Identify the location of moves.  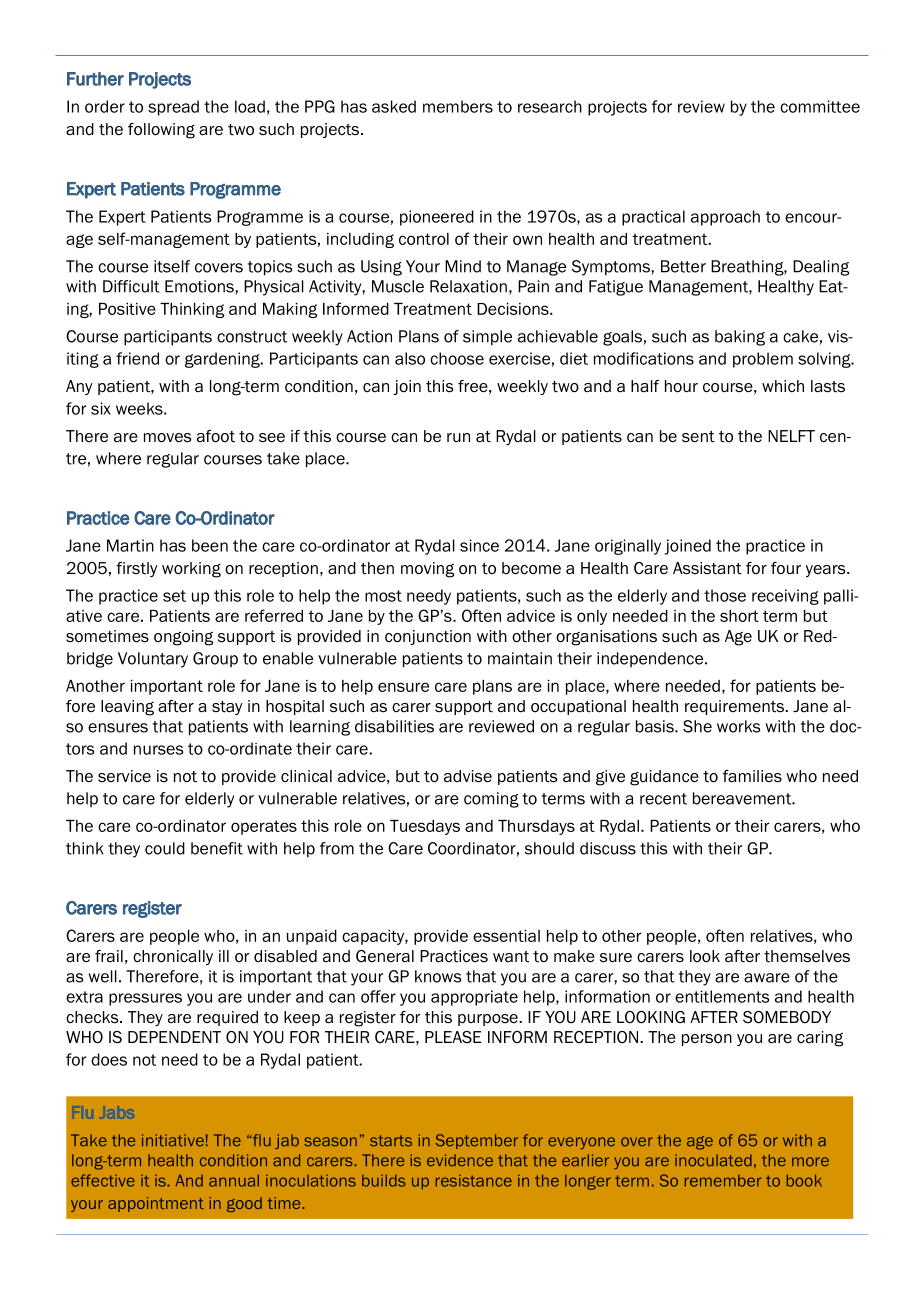
(168, 438).
